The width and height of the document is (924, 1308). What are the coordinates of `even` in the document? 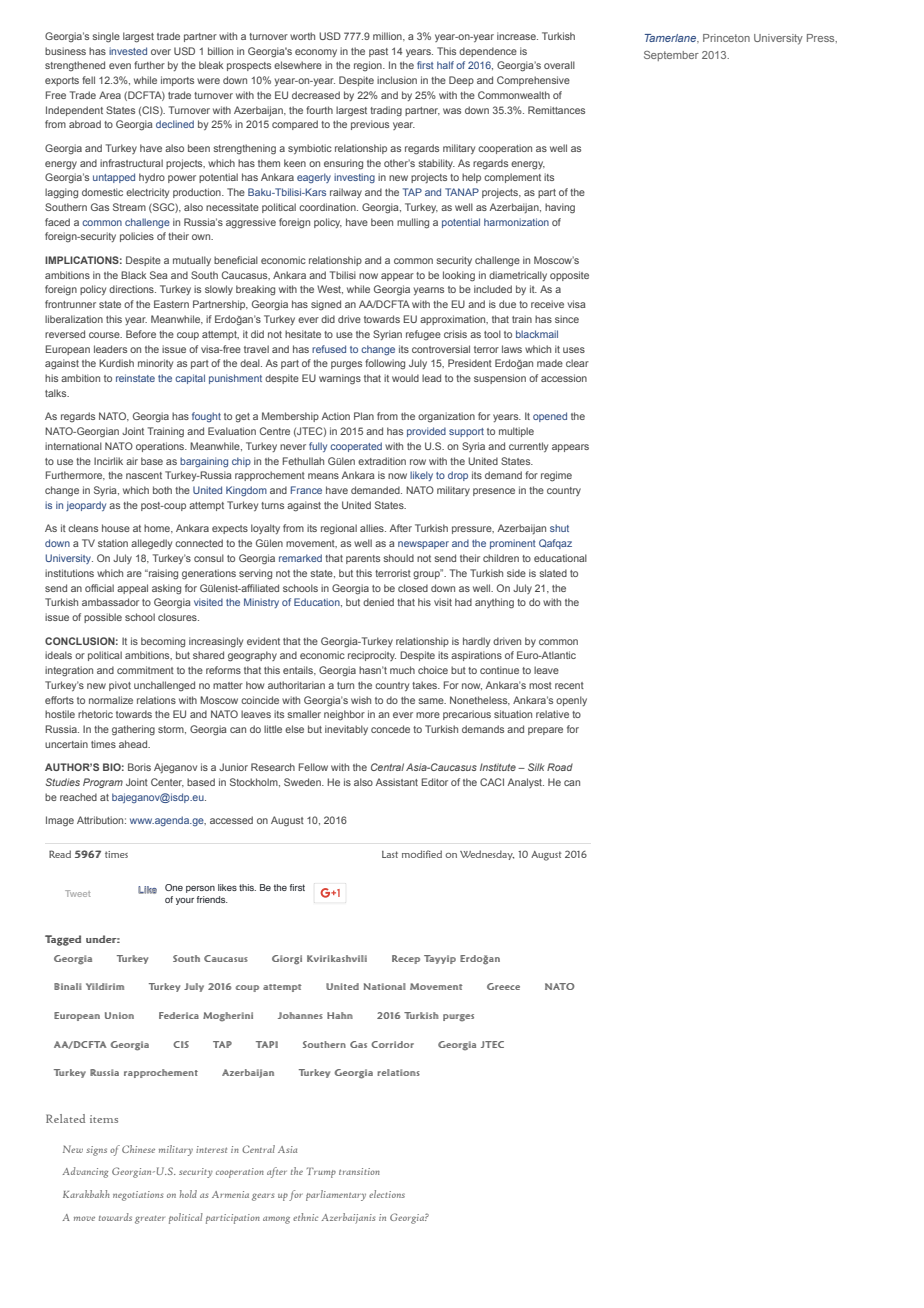 It's located at (120, 66).
